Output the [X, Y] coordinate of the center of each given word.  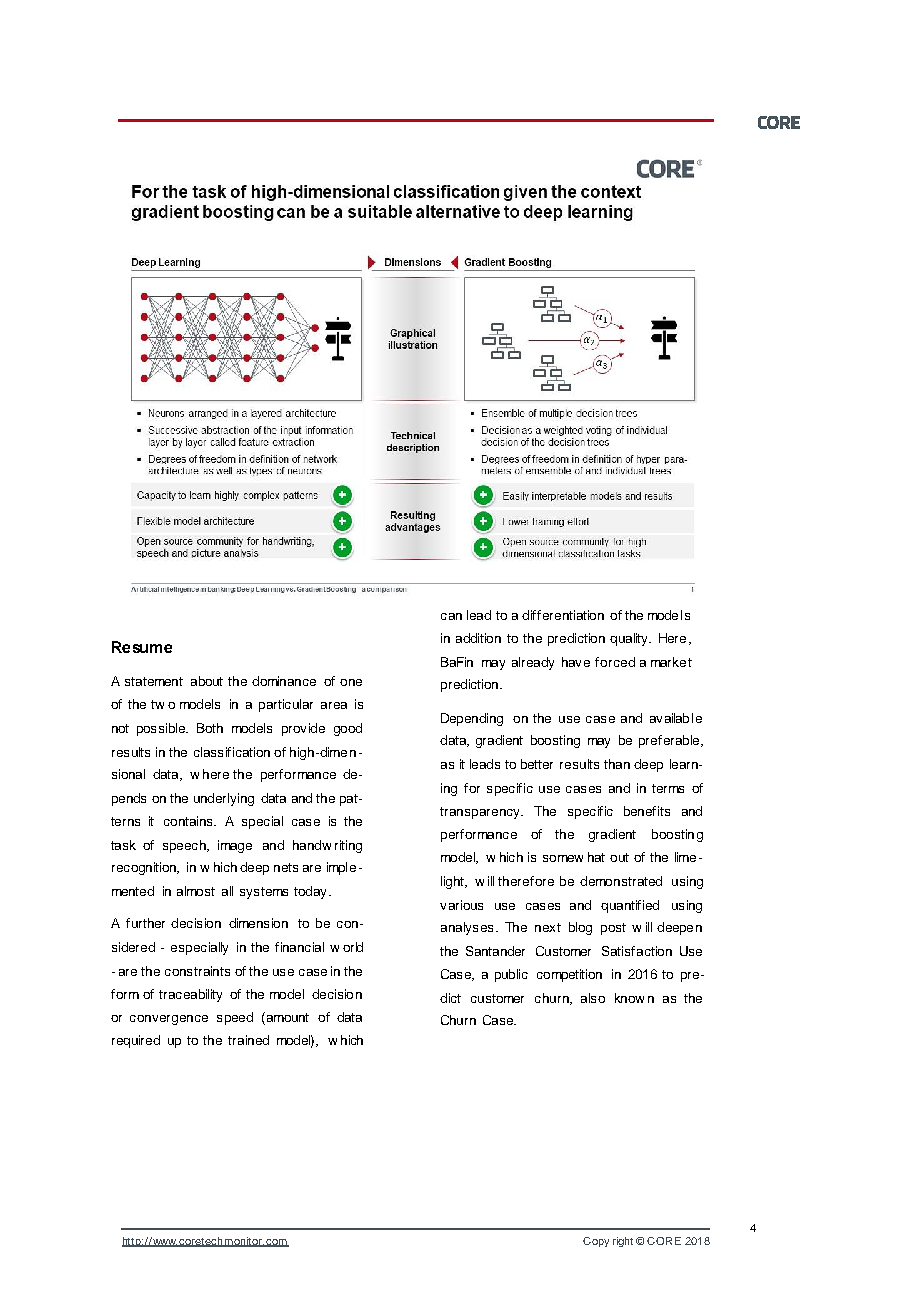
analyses [467, 928]
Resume [142, 647]
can [451, 616]
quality [630, 639]
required [136, 1041]
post [613, 929]
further [145, 923]
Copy [596, 1242]
